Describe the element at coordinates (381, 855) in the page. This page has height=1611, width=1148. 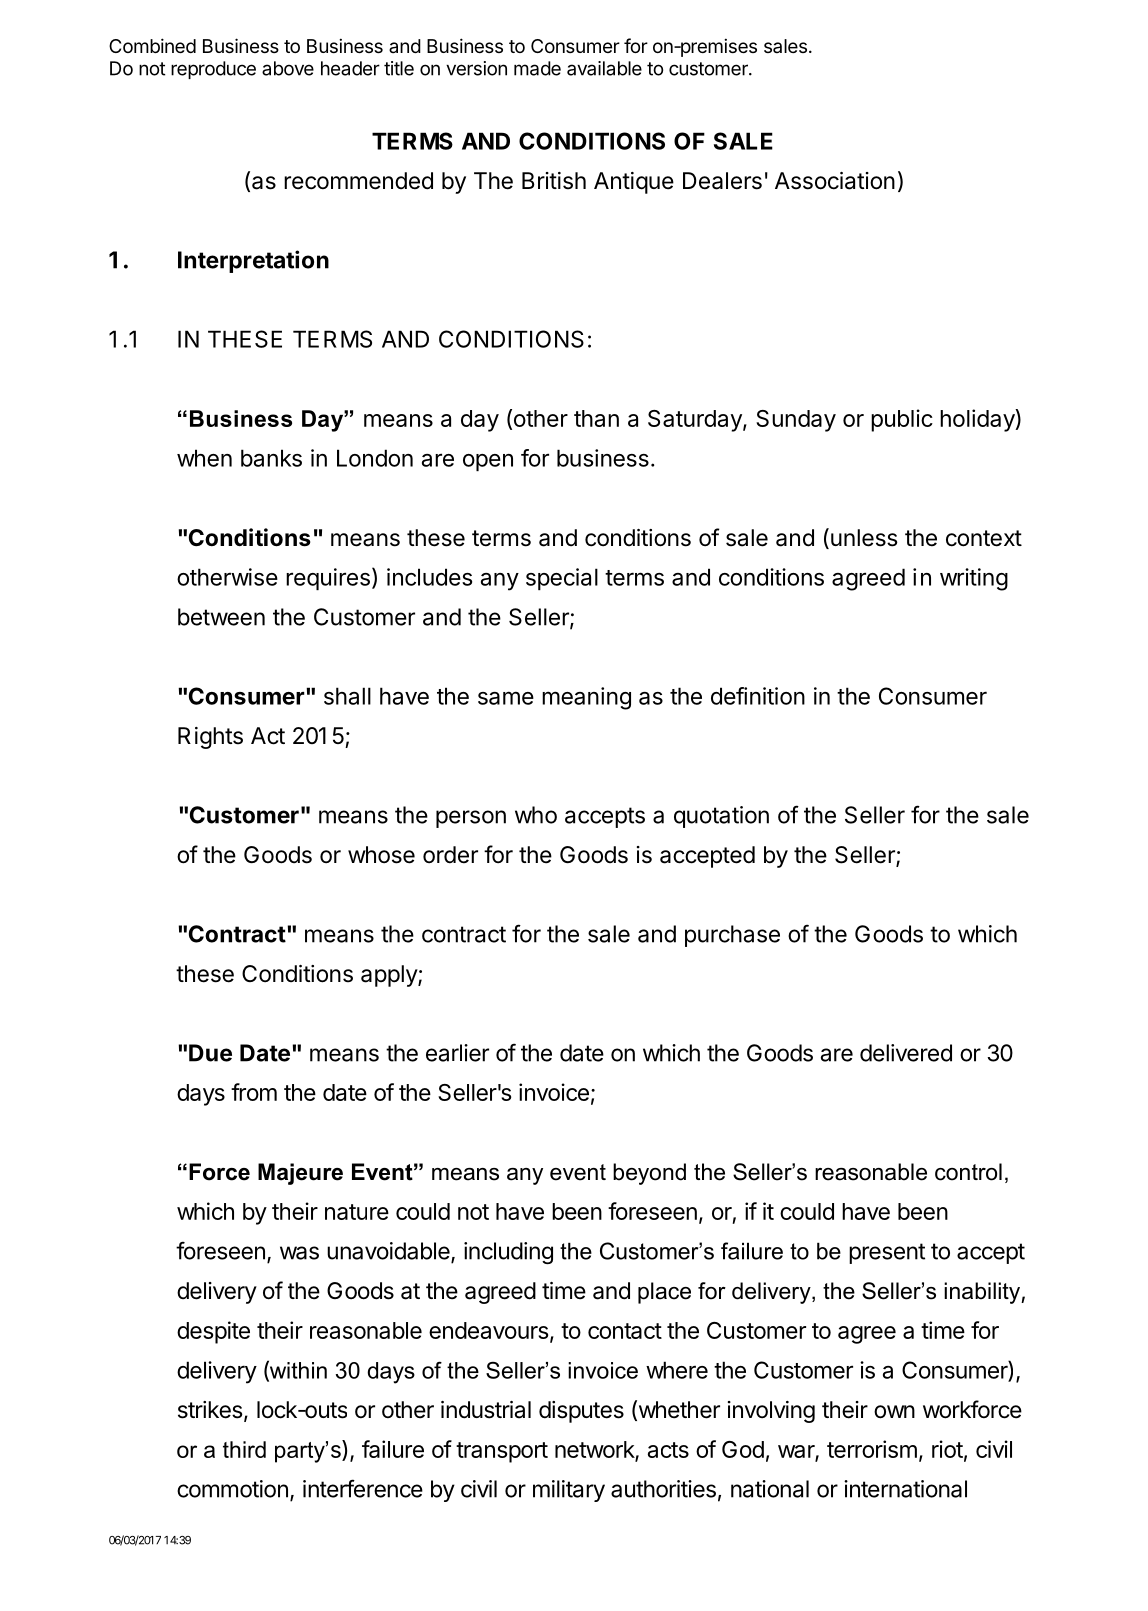
I see `whose` at that location.
